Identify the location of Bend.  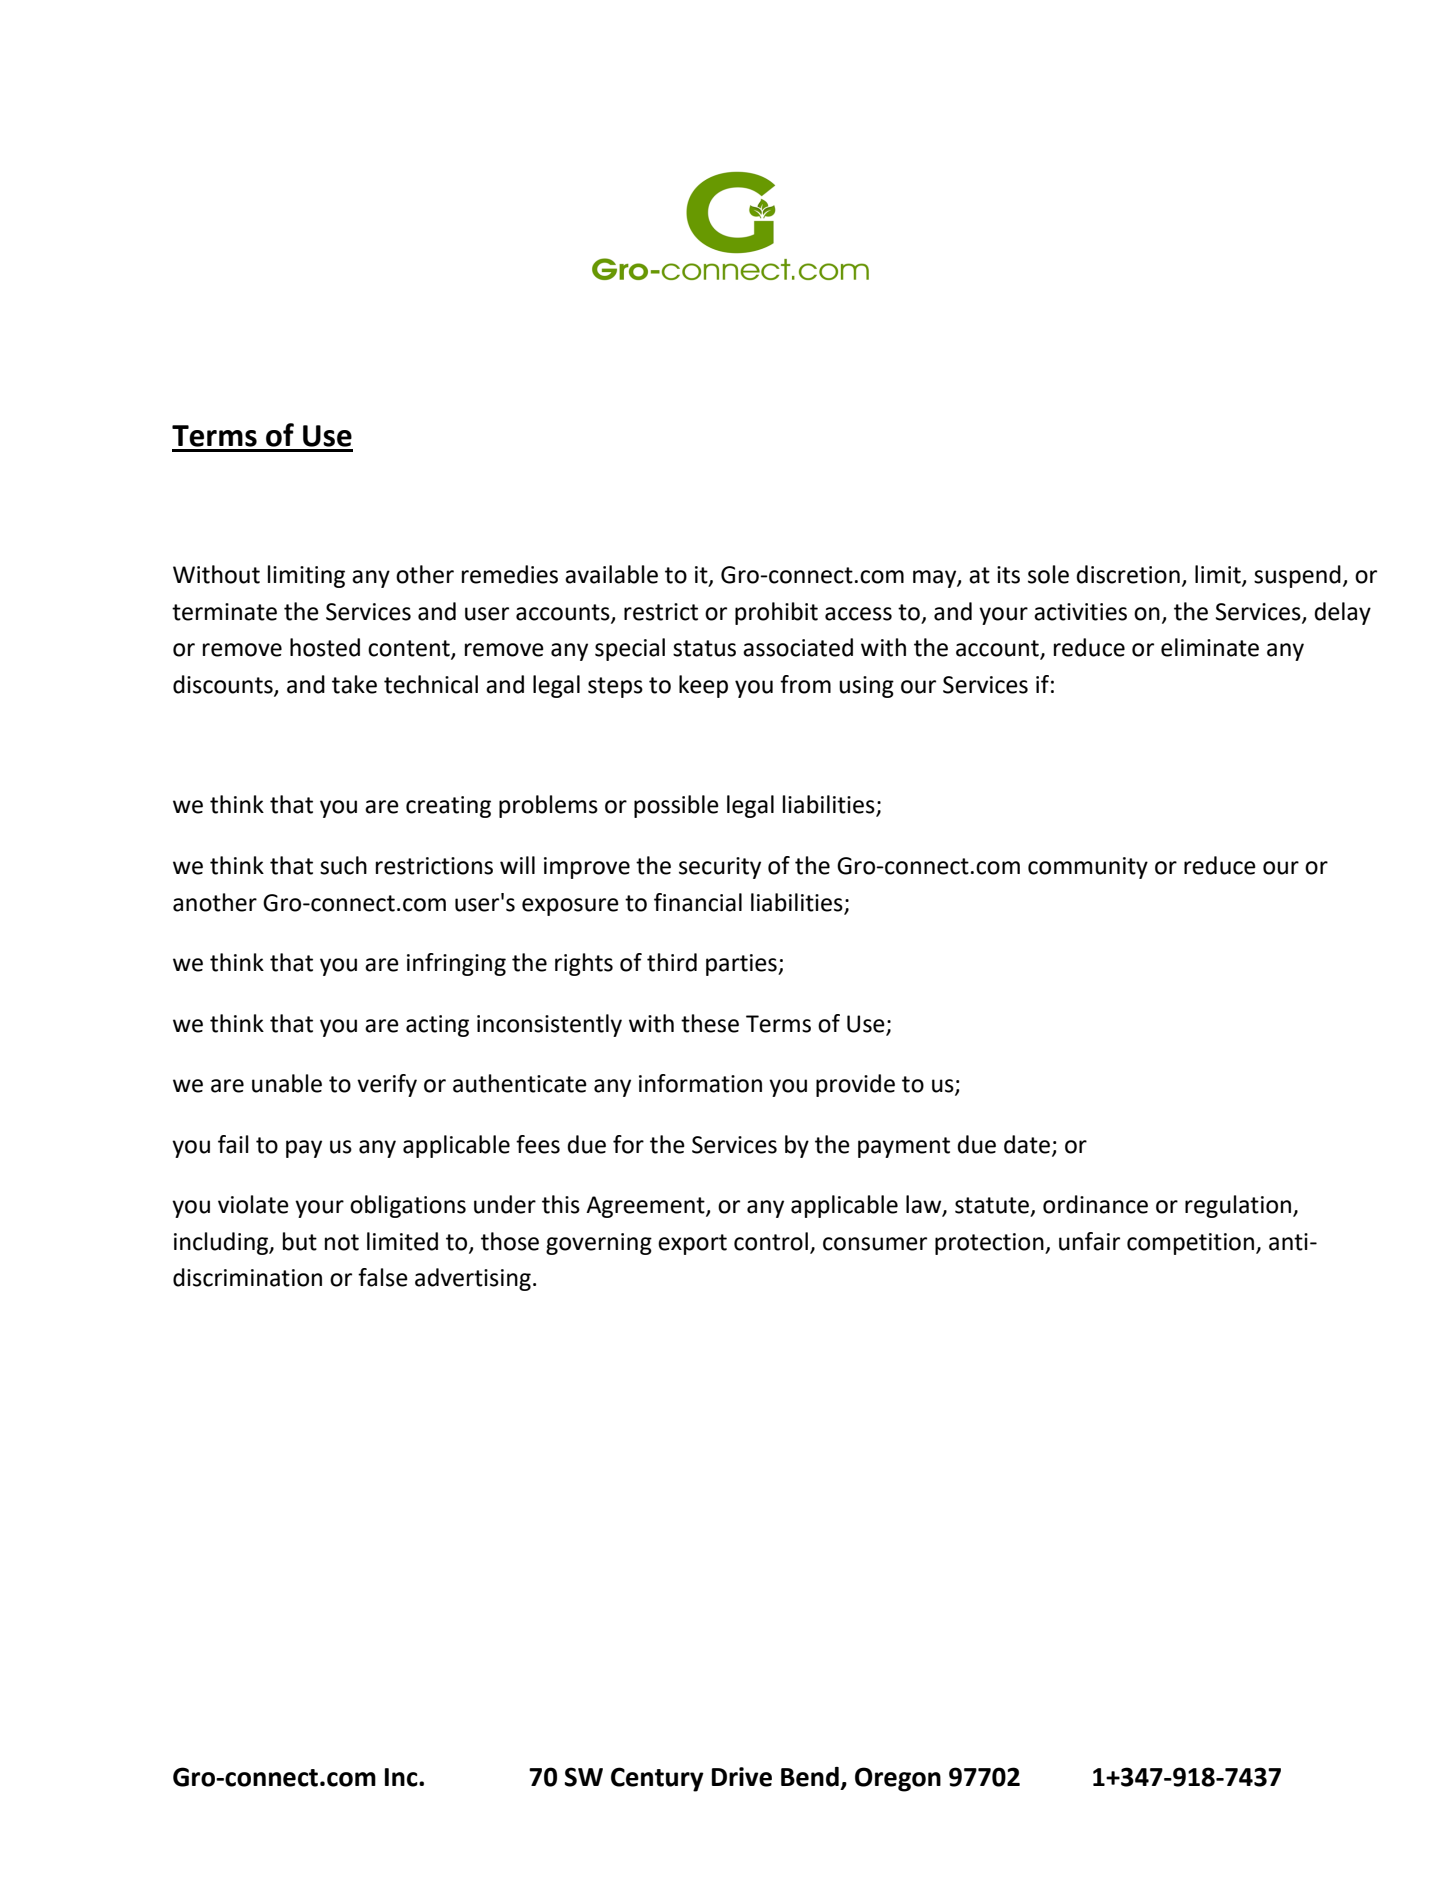
(810, 1777).
